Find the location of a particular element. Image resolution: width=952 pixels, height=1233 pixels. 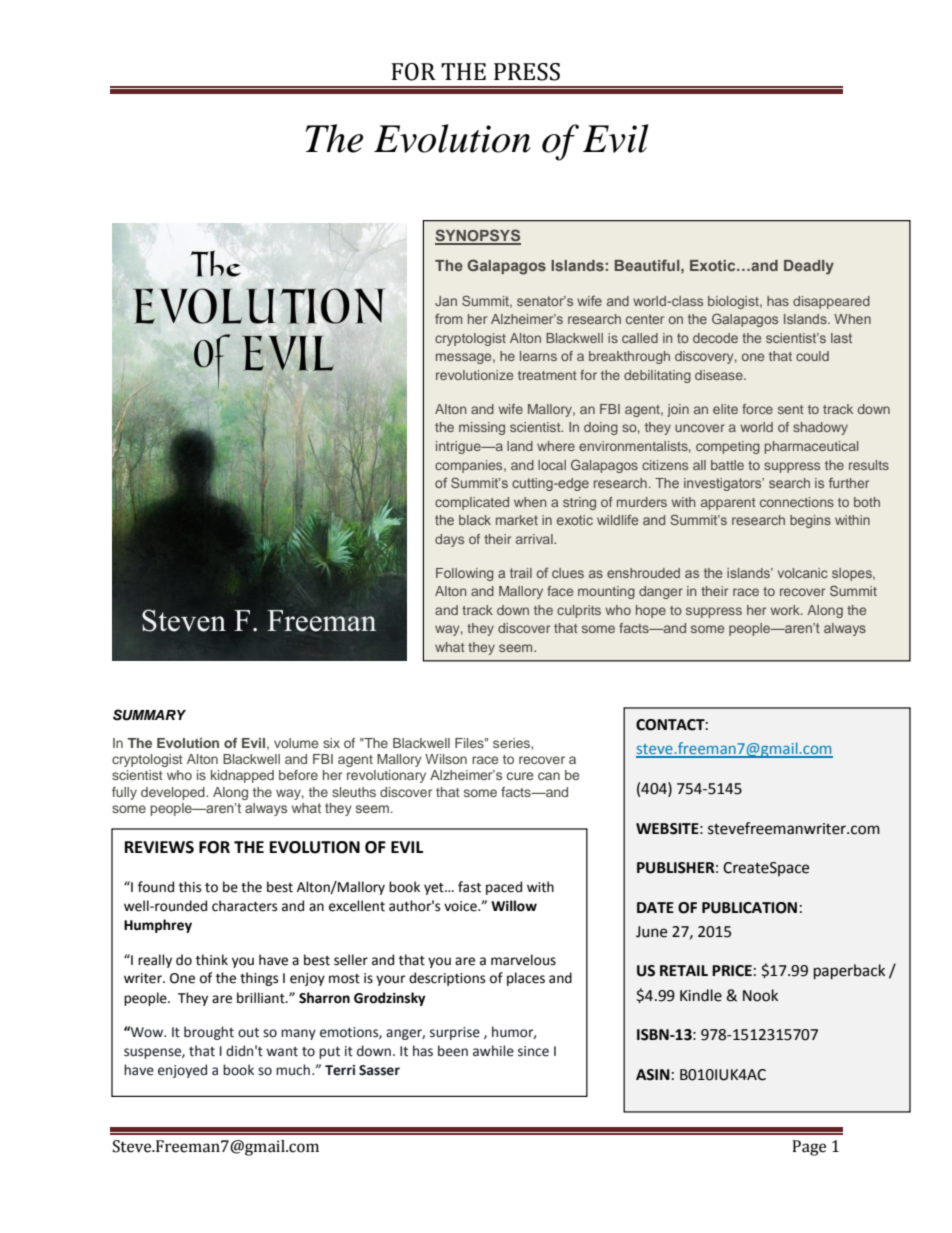

Jan is located at coordinates (446, 301).
